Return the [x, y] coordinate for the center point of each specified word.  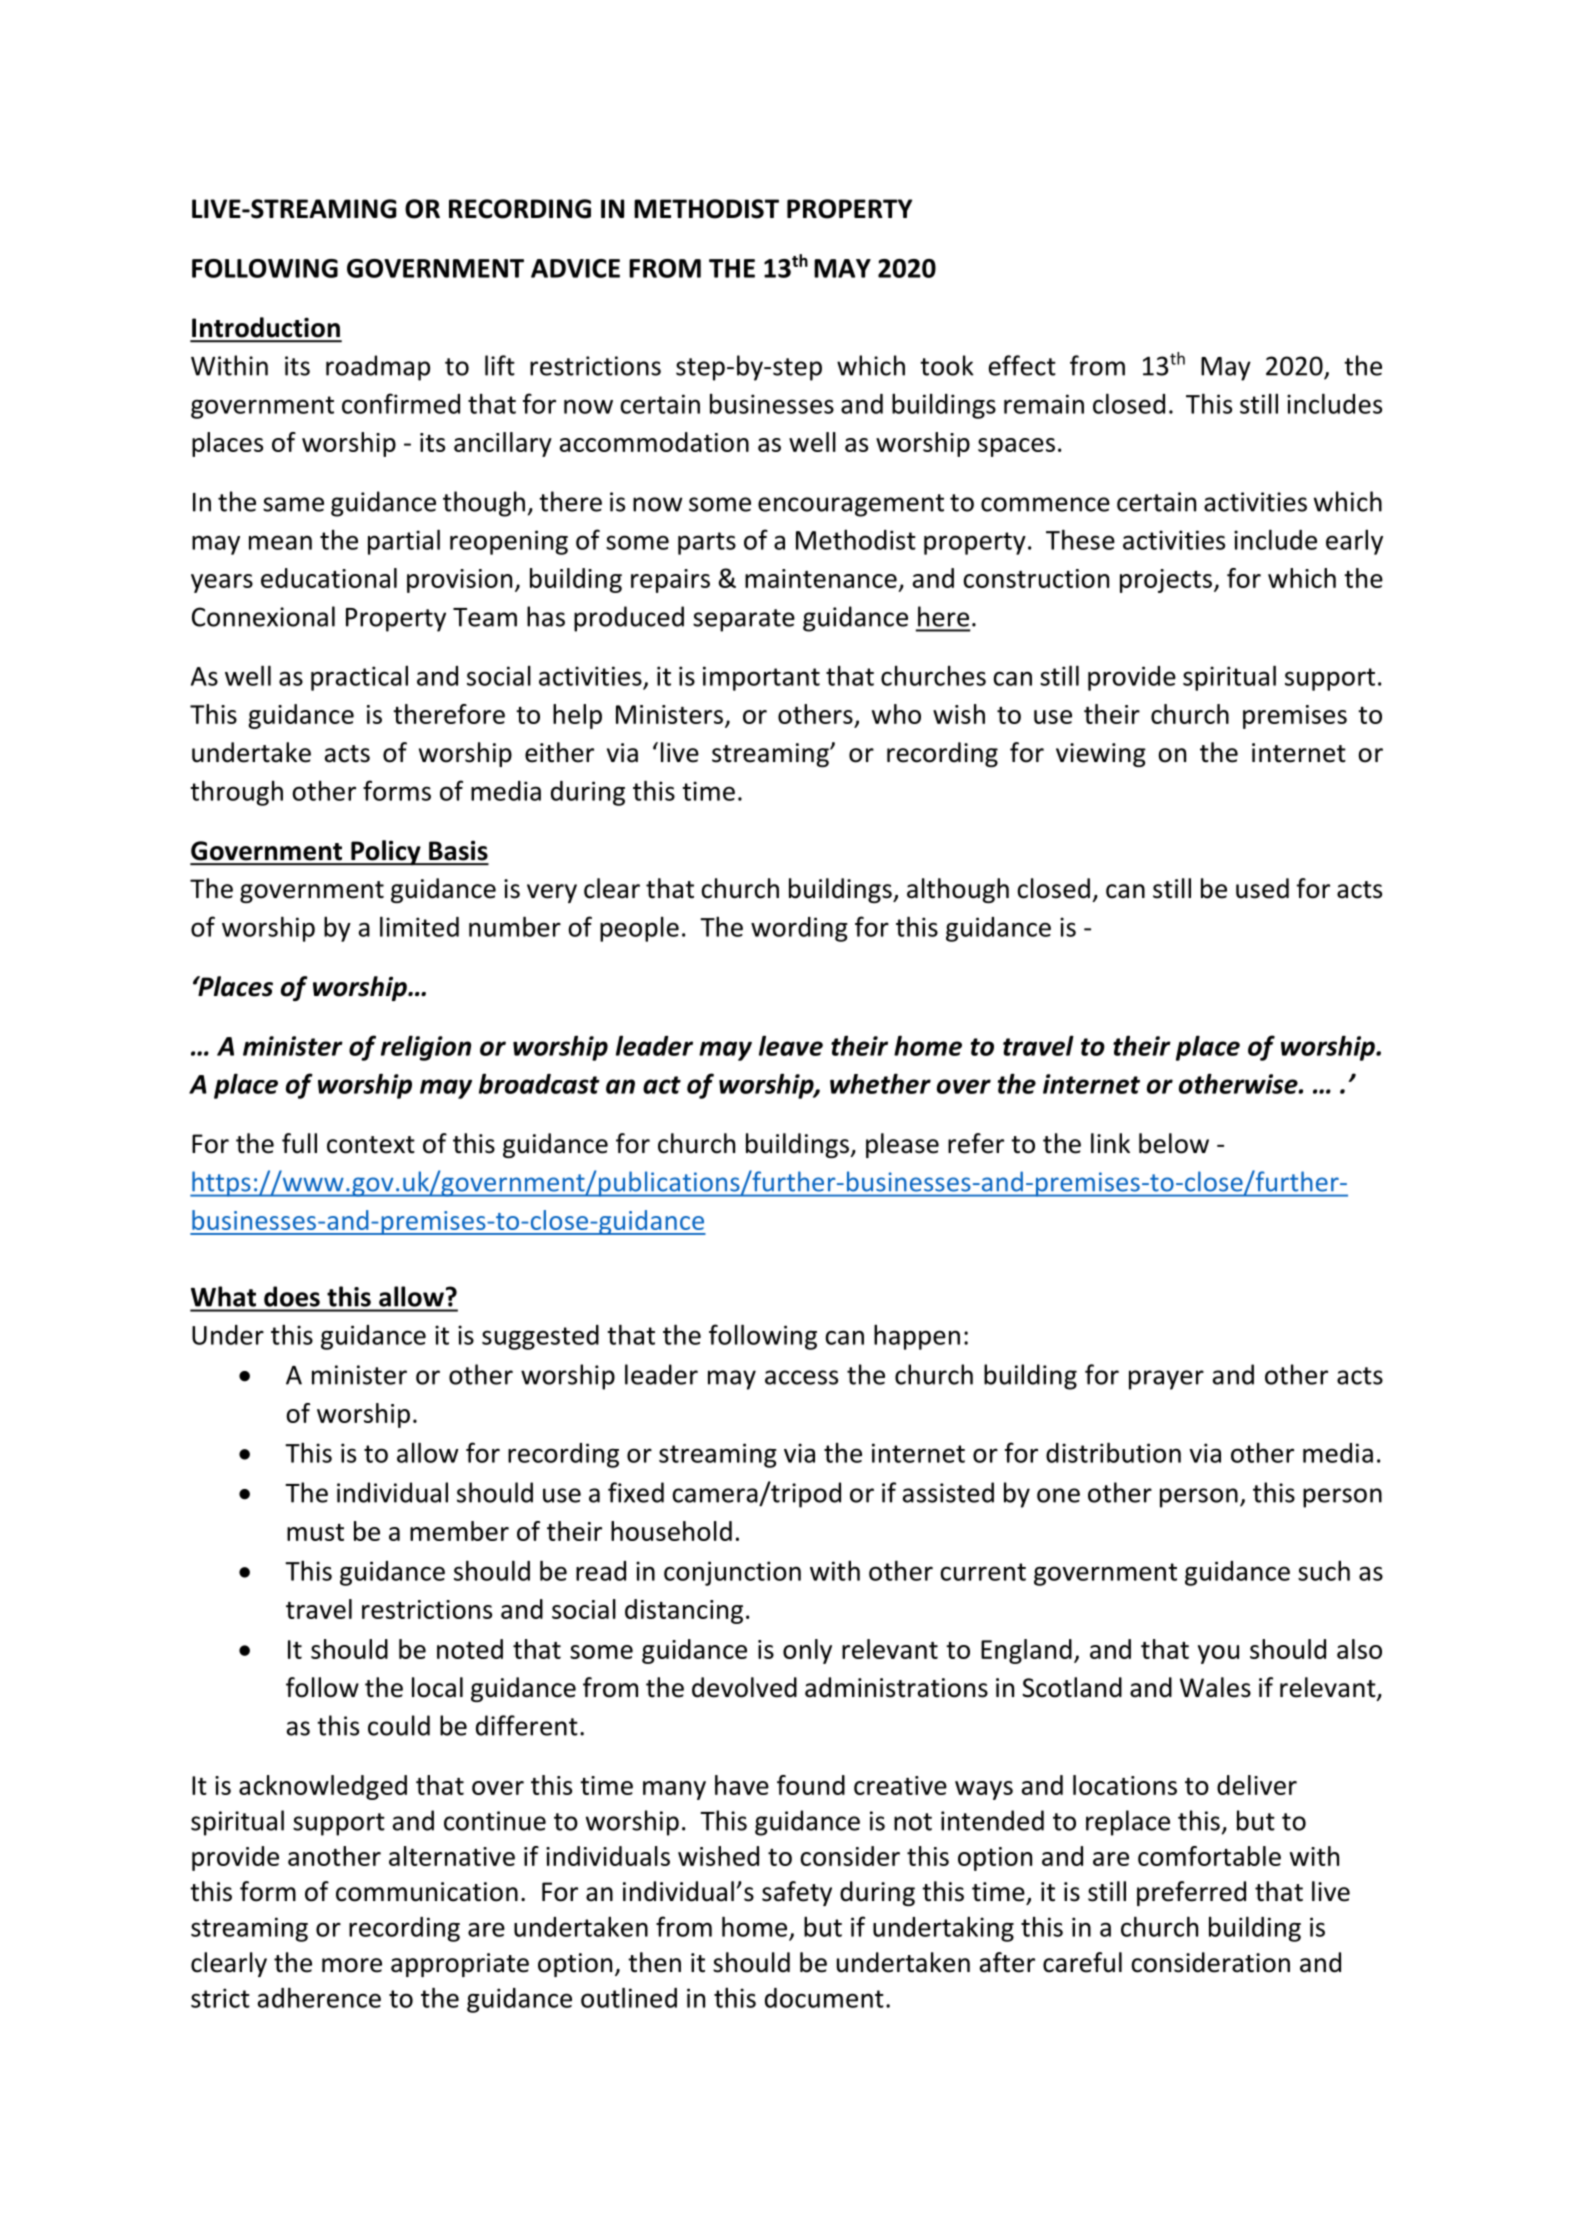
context [371, 1145]
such [1324, 1570]
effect [1022, 365]
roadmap [378, 368]
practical [359, 678]
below [1174, 1143]
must [315, 1532]
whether [880, 1083]
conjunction [732, 1573]
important [761, 678]
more [352, 1965]
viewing [1101, 755]
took [947, 365]
